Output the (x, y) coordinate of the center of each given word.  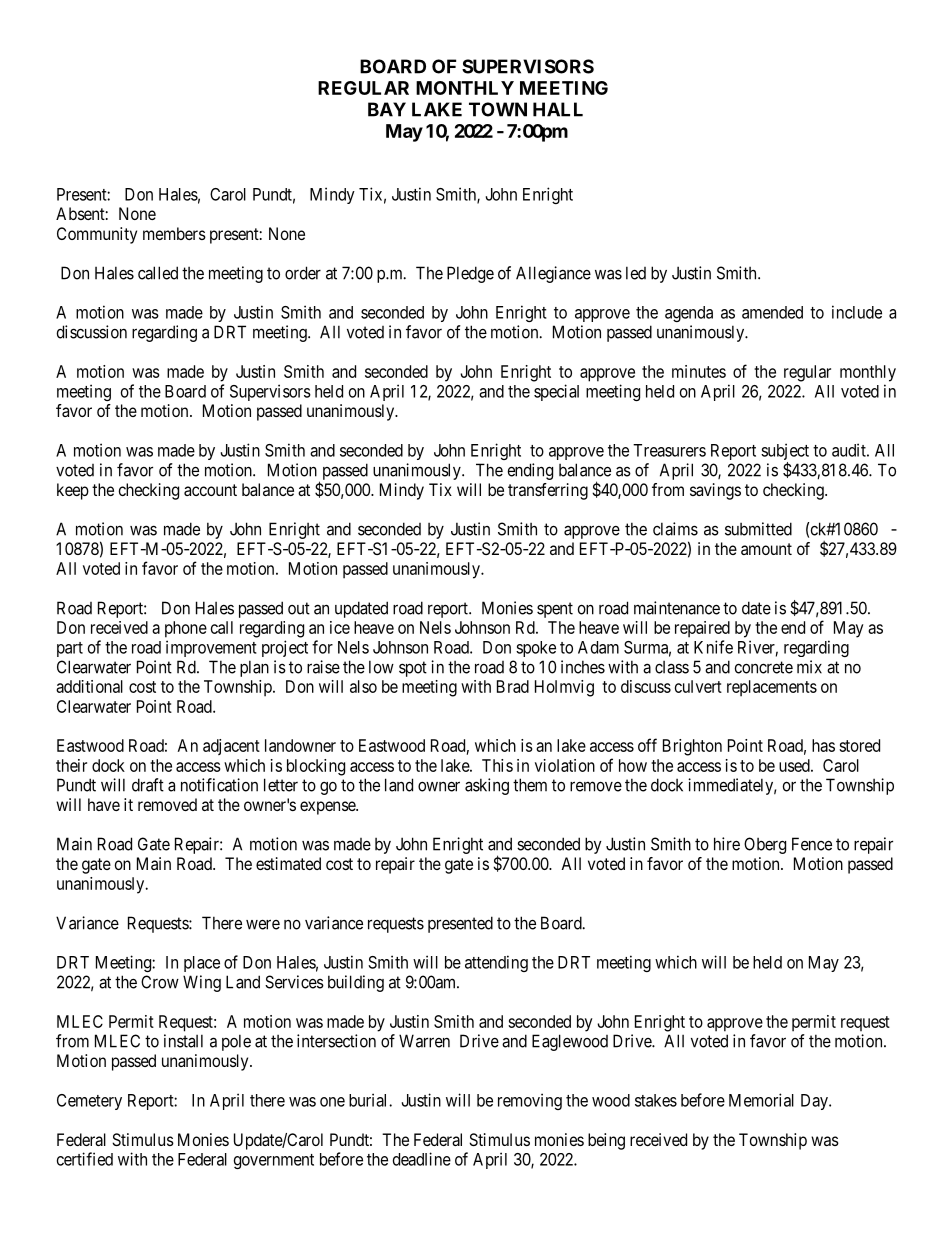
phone (186, 629)
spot (413, 669)
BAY (387, 109)
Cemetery (89, 1102)
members (174, 233)
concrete (764, 667)
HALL (558, 109)
